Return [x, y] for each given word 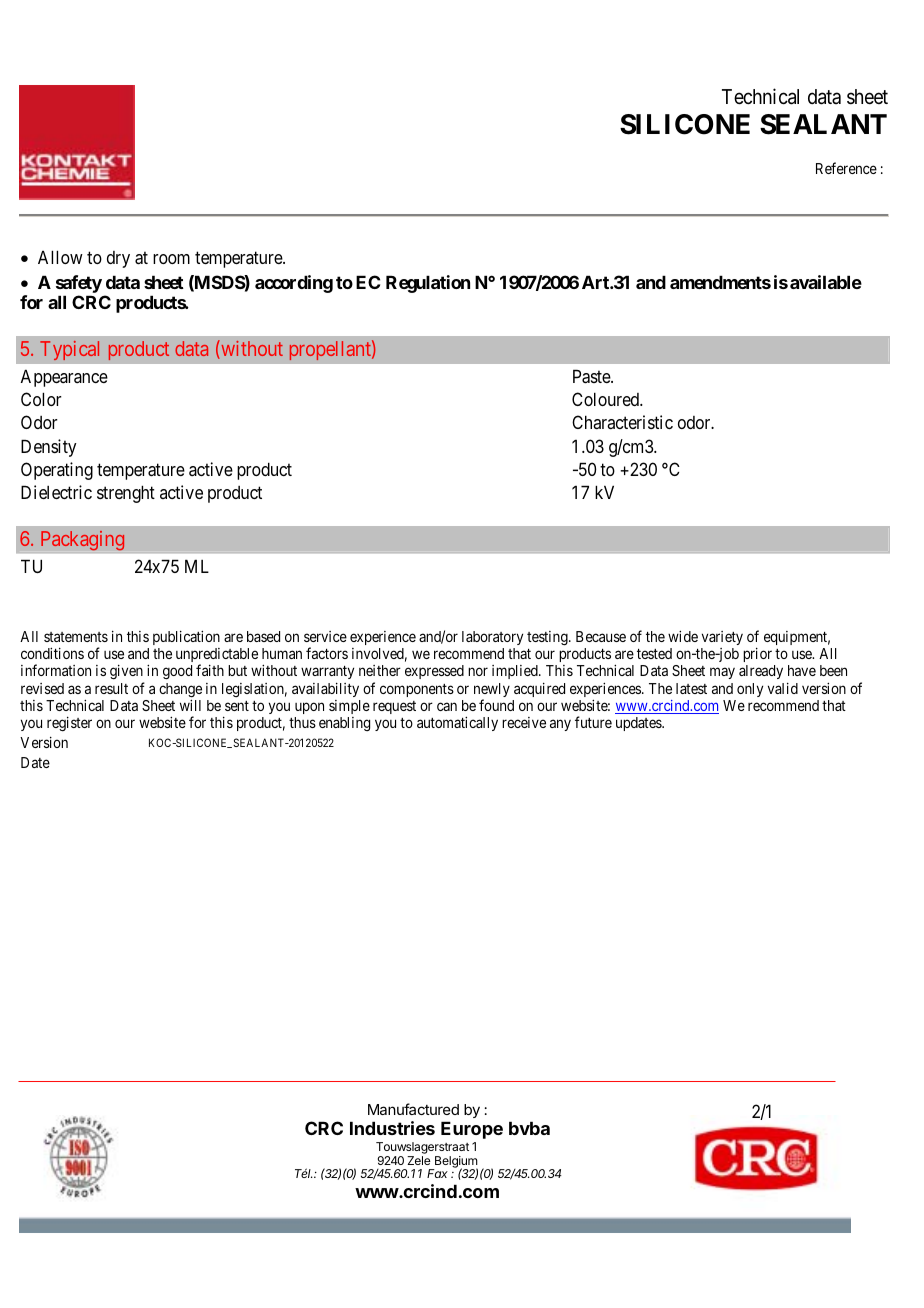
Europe [472, 1130]
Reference [846, 168]
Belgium [455, 1163]
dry [118, 259]
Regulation [428, 284]
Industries [392, 1128]
